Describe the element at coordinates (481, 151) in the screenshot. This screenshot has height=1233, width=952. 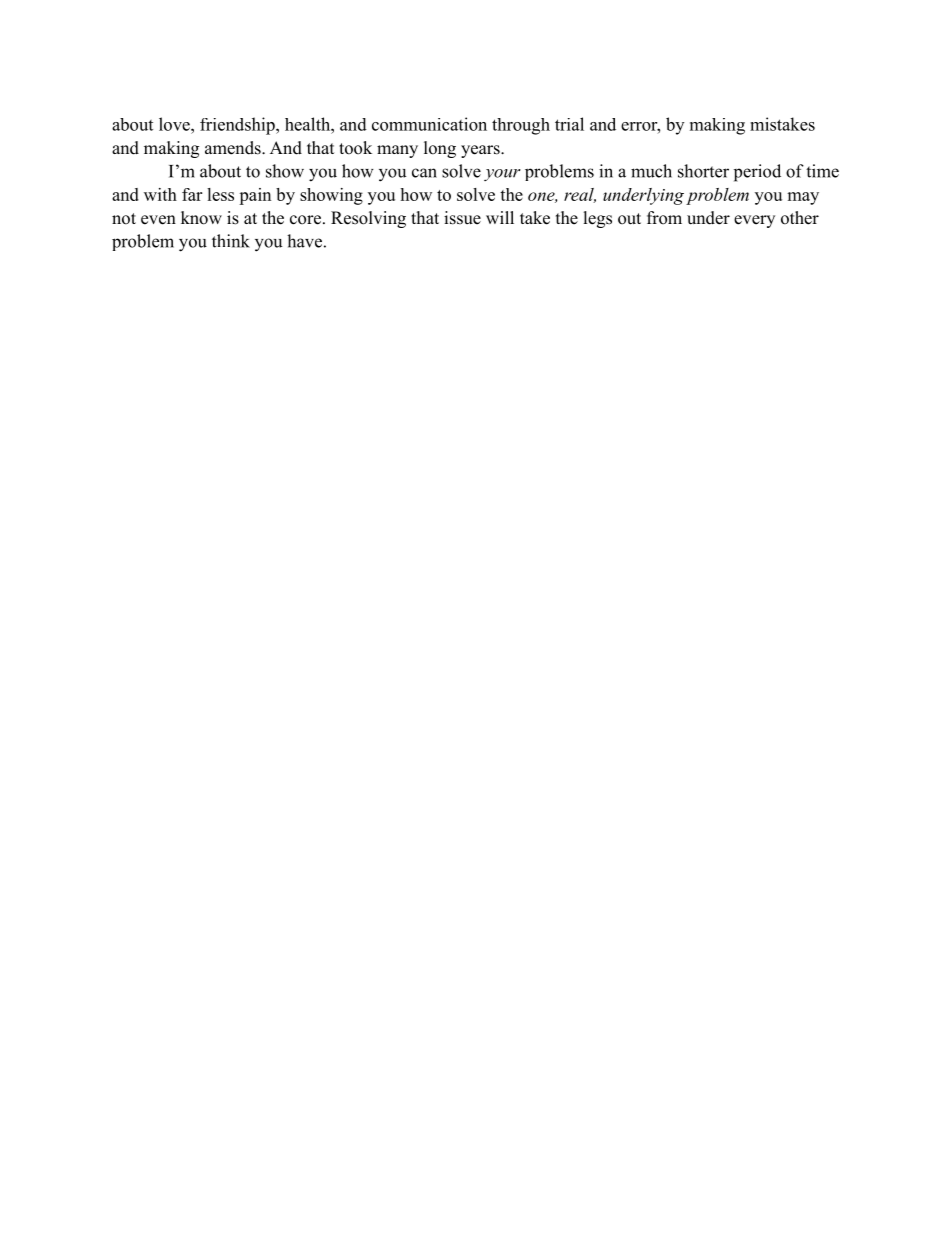
I see `years` at that location.
